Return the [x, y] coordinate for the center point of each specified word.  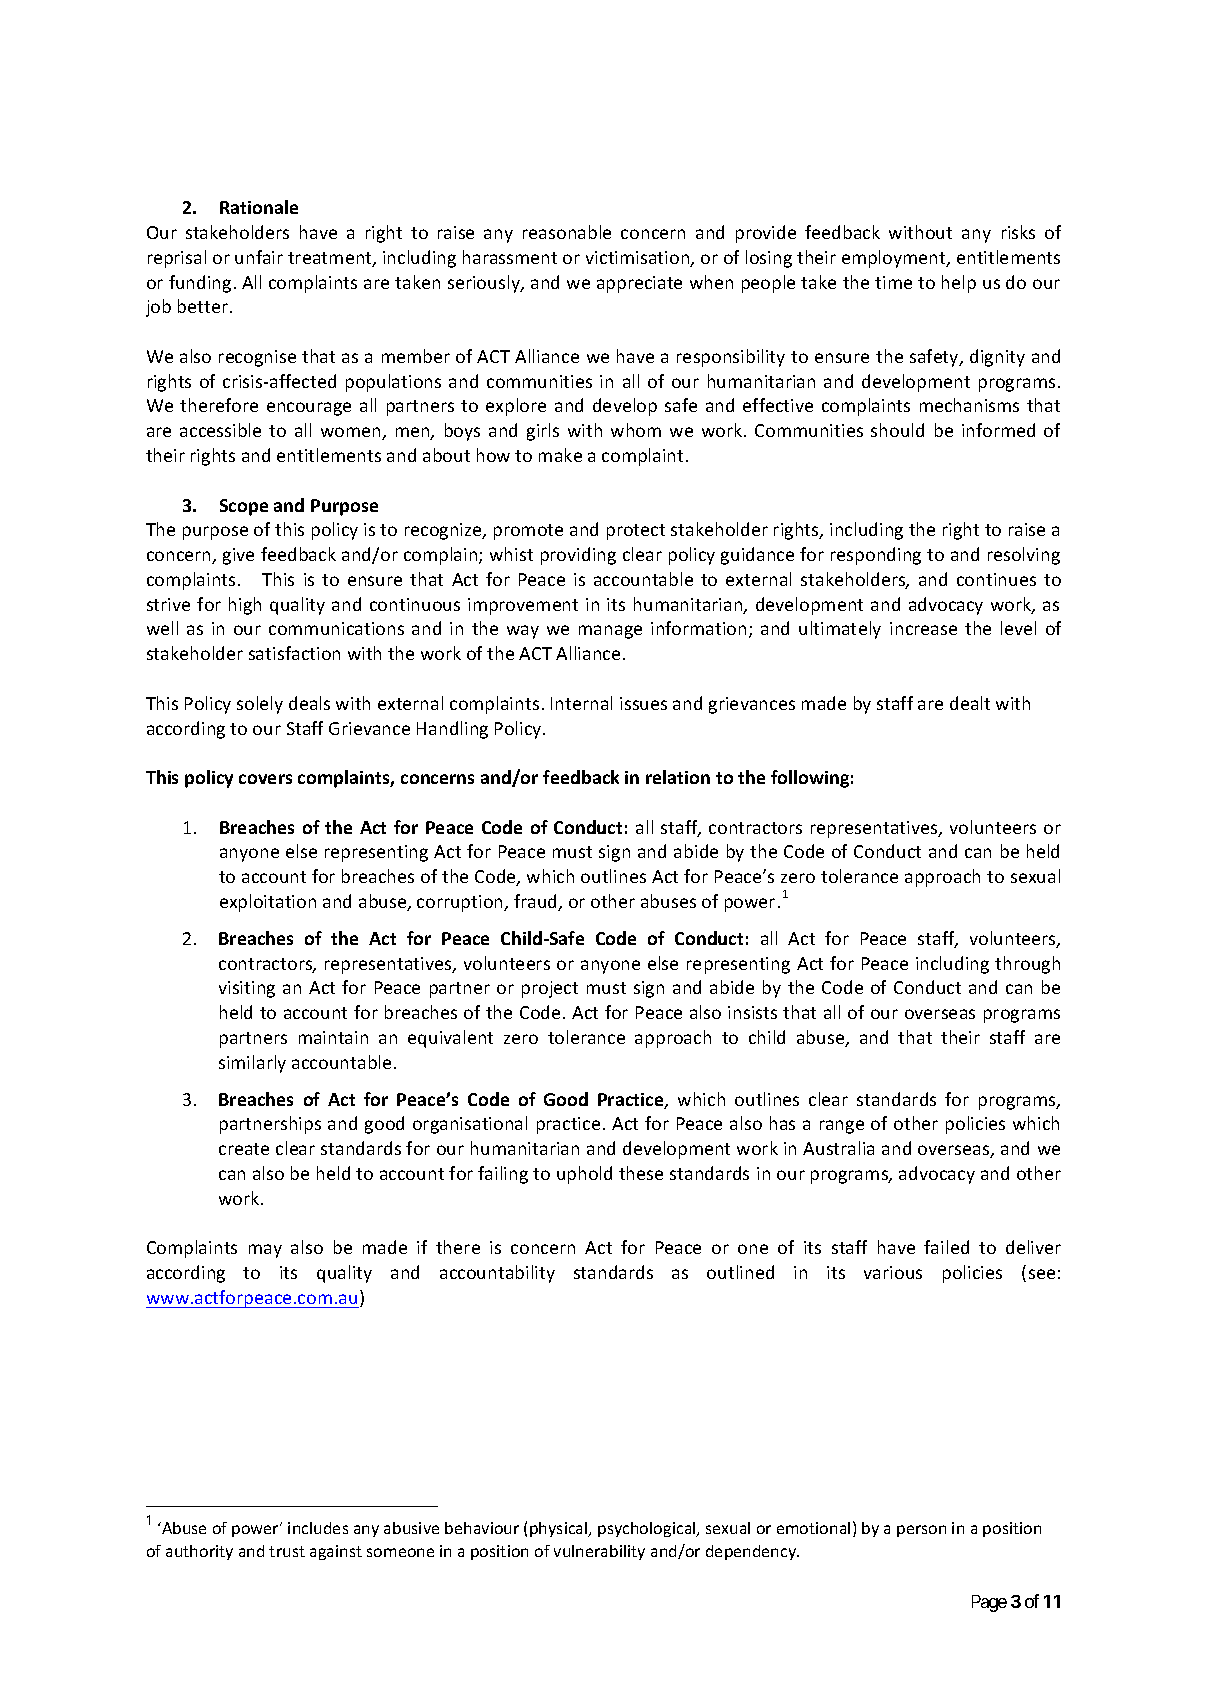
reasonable [567, 232]
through [1027, 965]
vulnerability [599, 1552]
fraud [536, 902]
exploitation [268, 903]
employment [895, 259]
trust [287, 1551]
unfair [259, 257]
